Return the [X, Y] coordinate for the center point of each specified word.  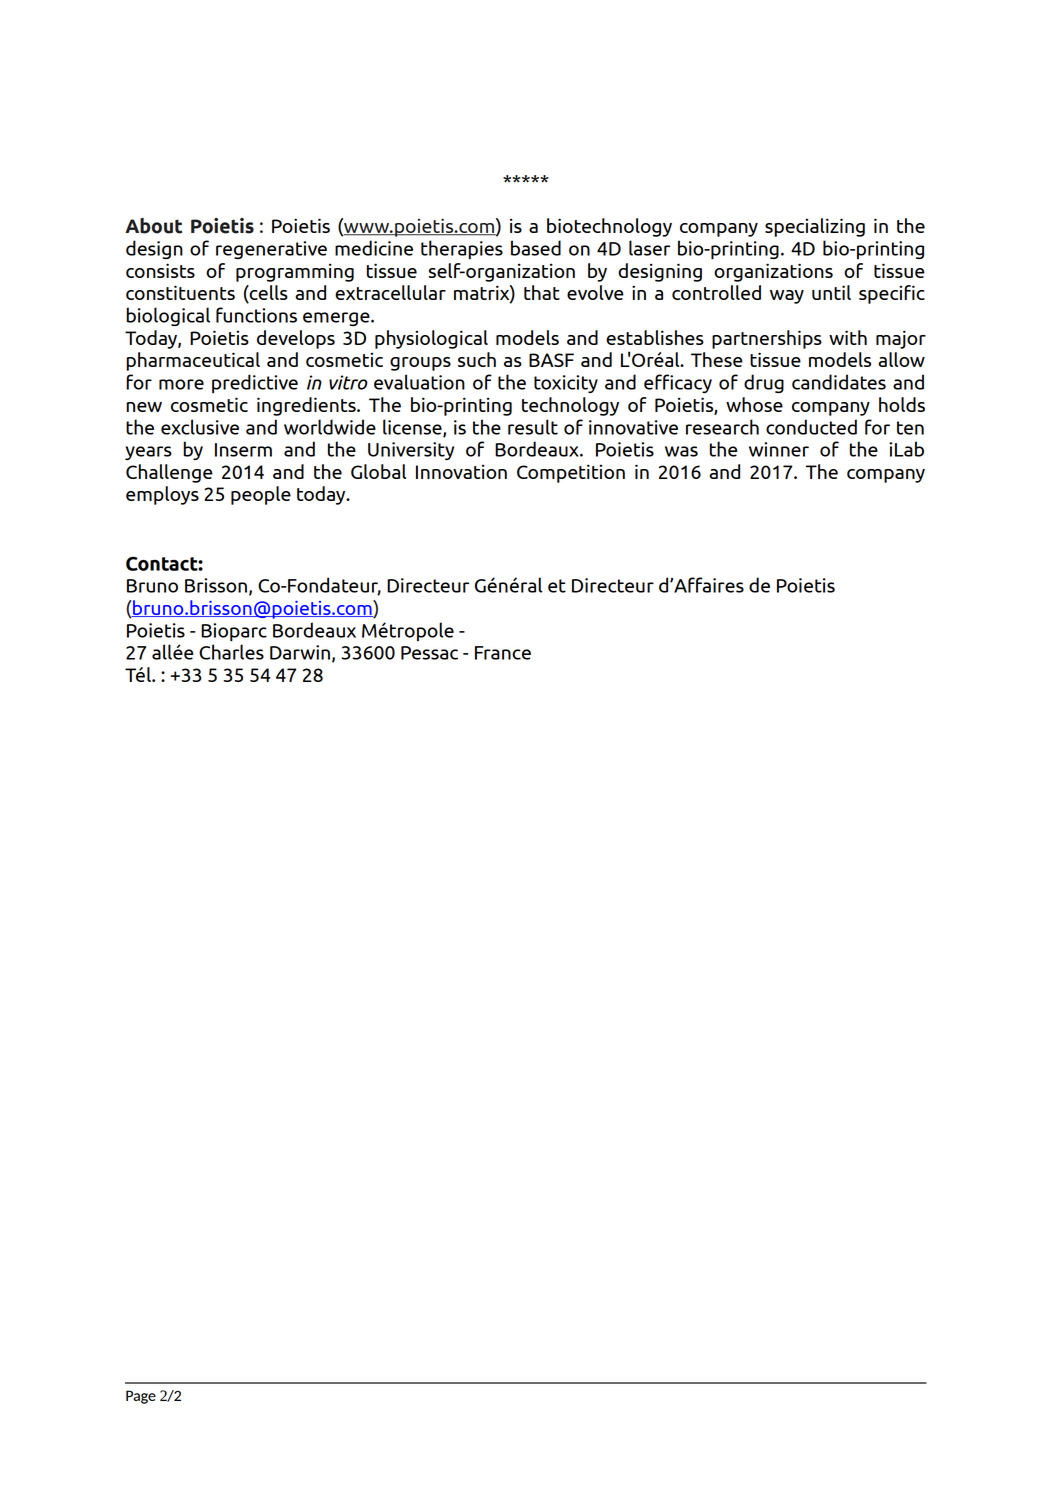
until [831, 292]
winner [779, 449]
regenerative [271, 250]
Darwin [300, 652]
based [536, 248]
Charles [231, 652]
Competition [571, 473]
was [681, 451]
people [261, 495]
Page [141, 1397]
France [503, 653]
